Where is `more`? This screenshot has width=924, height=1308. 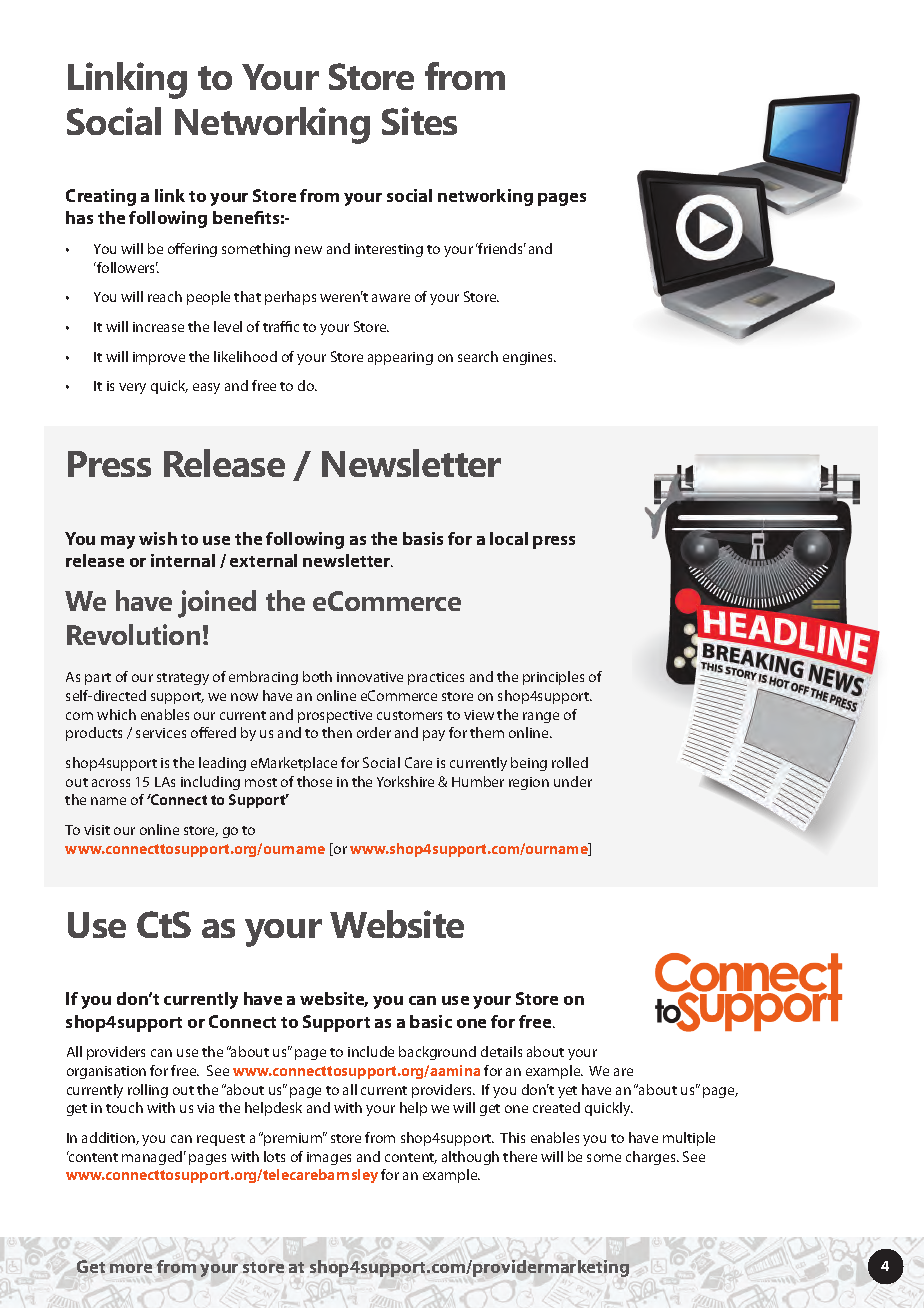
more is located at coordinates (131, 1268).
